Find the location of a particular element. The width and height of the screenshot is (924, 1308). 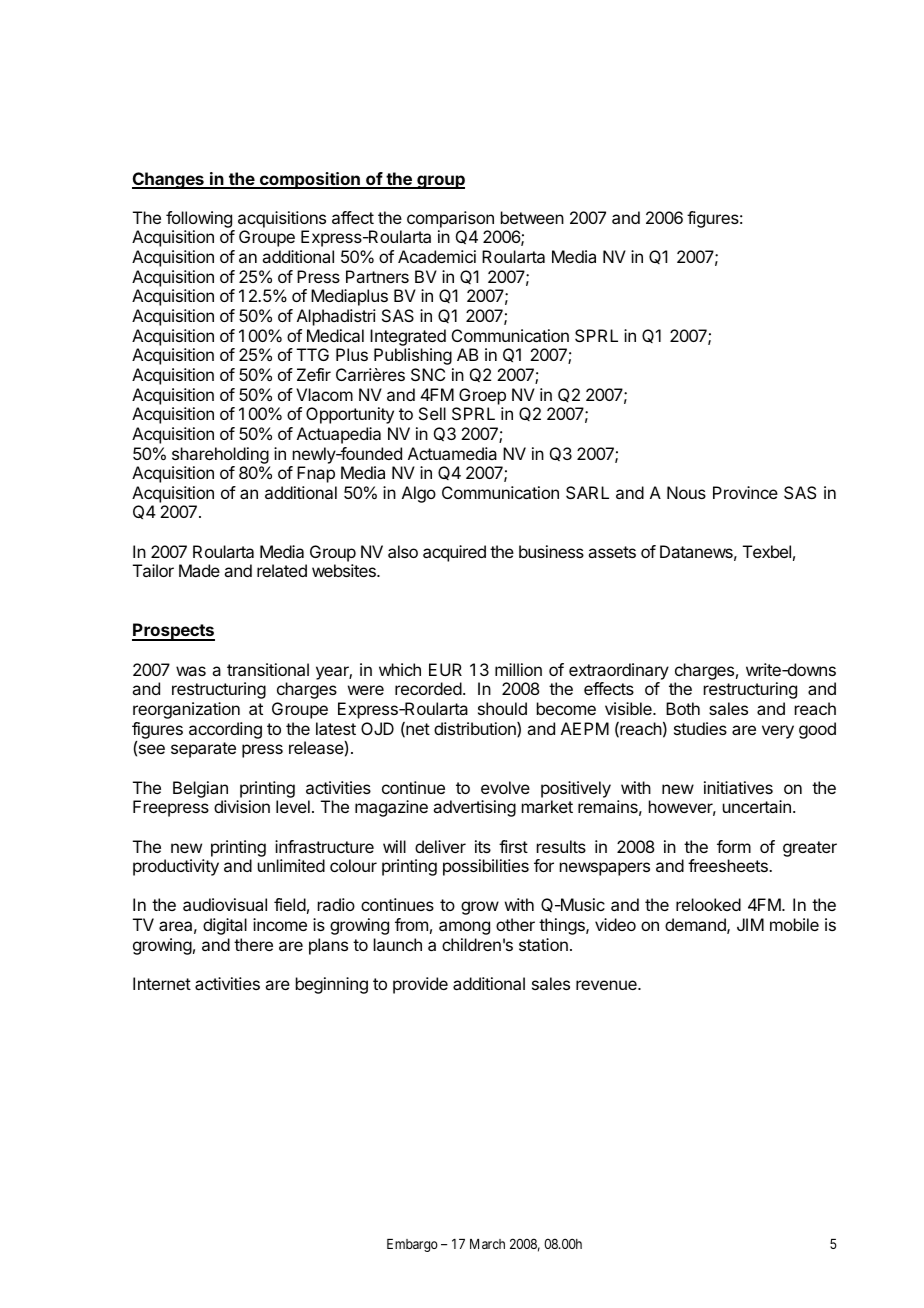

Made is located at coordinates (199, 570).
